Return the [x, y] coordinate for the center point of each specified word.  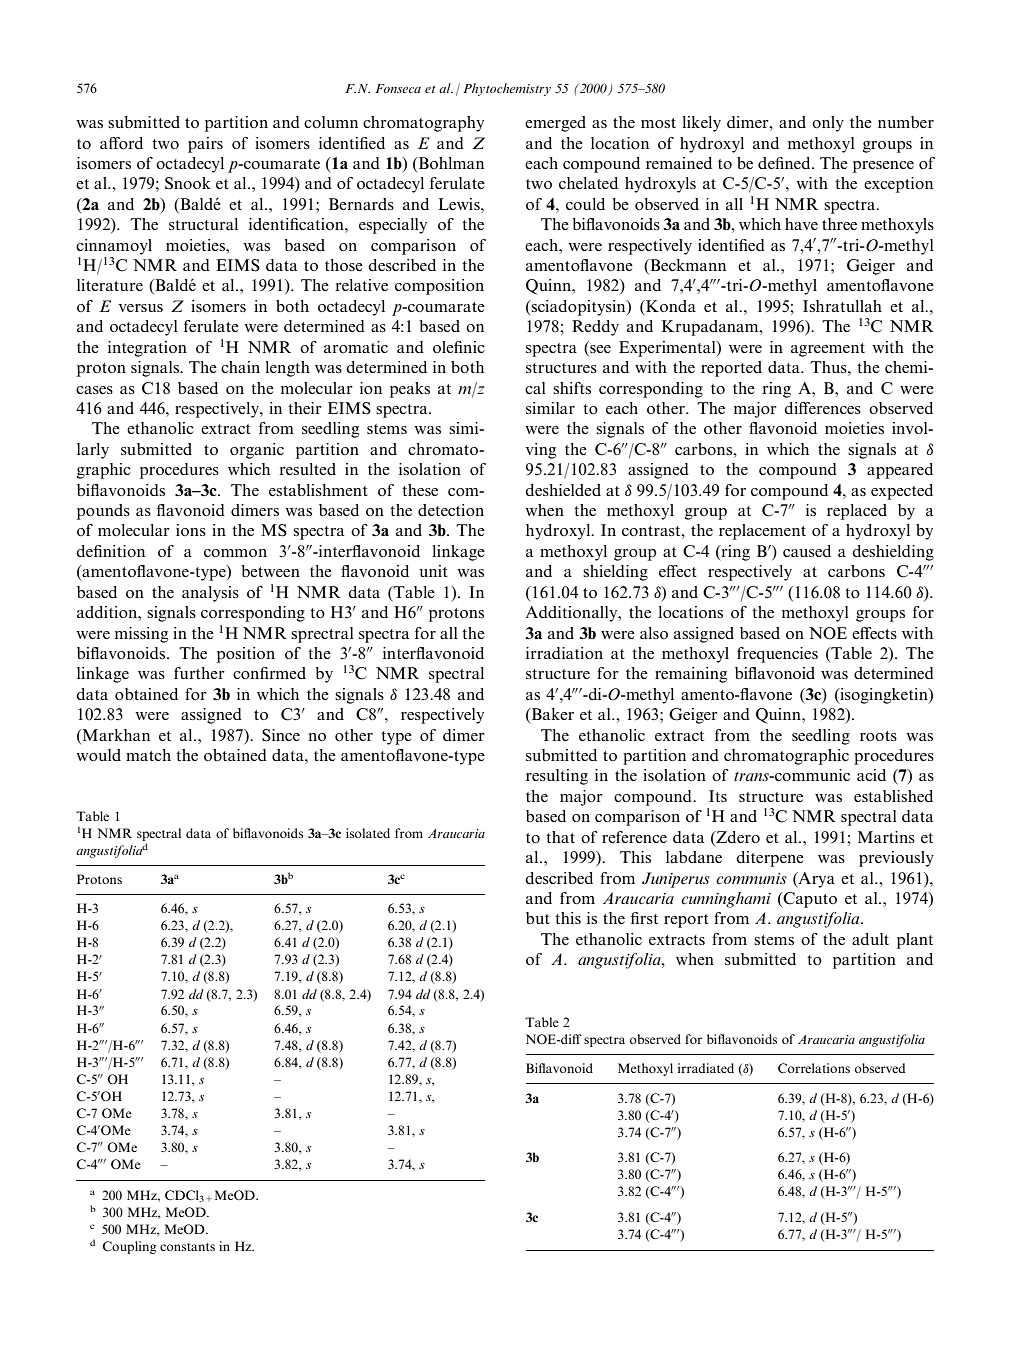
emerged [555, 124]
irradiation [564, 653]
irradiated [706, 1068]
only [828, 124]
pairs [205, 145]
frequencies [777, 655]
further [199, 673]
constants [187, 1247]
